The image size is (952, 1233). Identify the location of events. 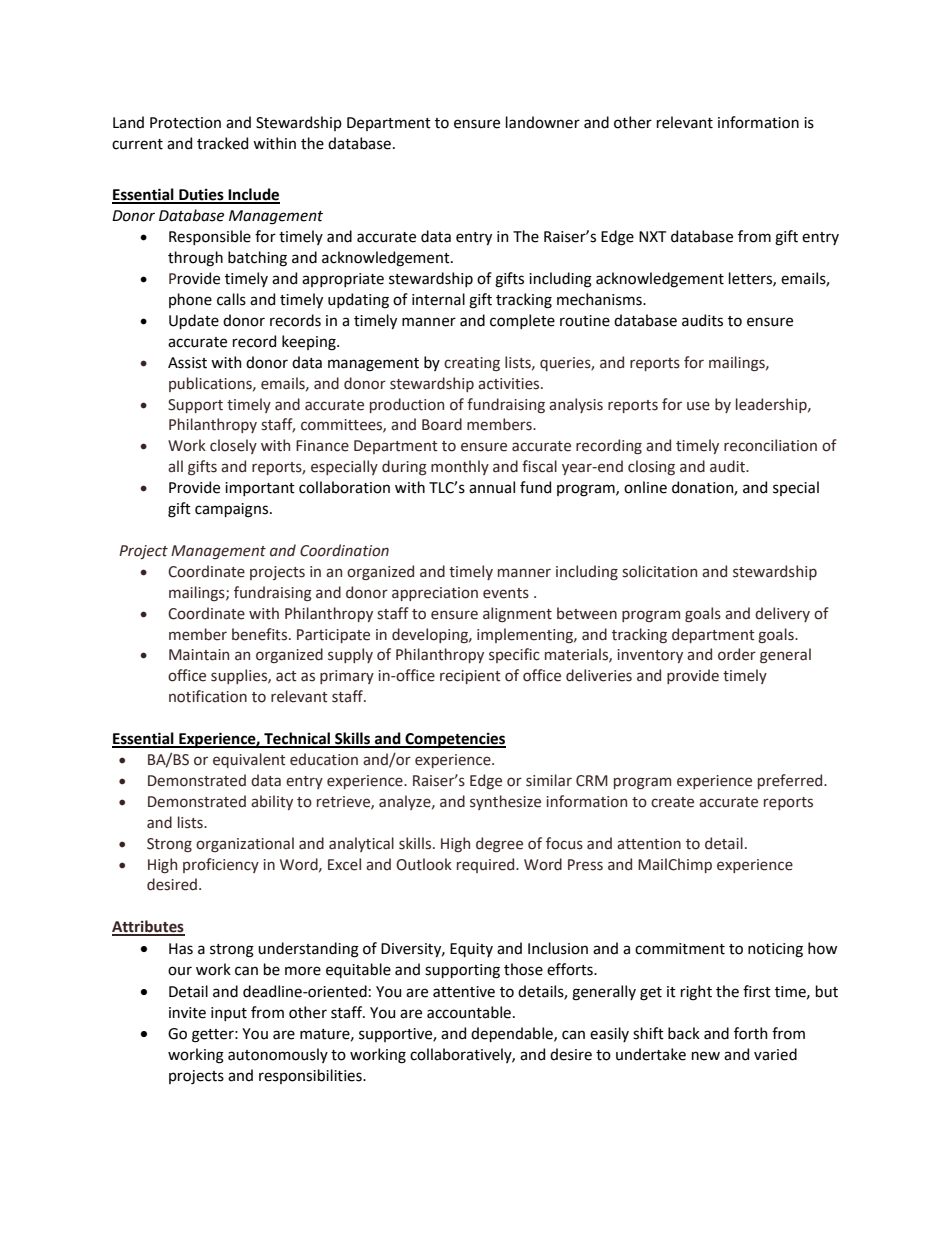
(506, 593).
